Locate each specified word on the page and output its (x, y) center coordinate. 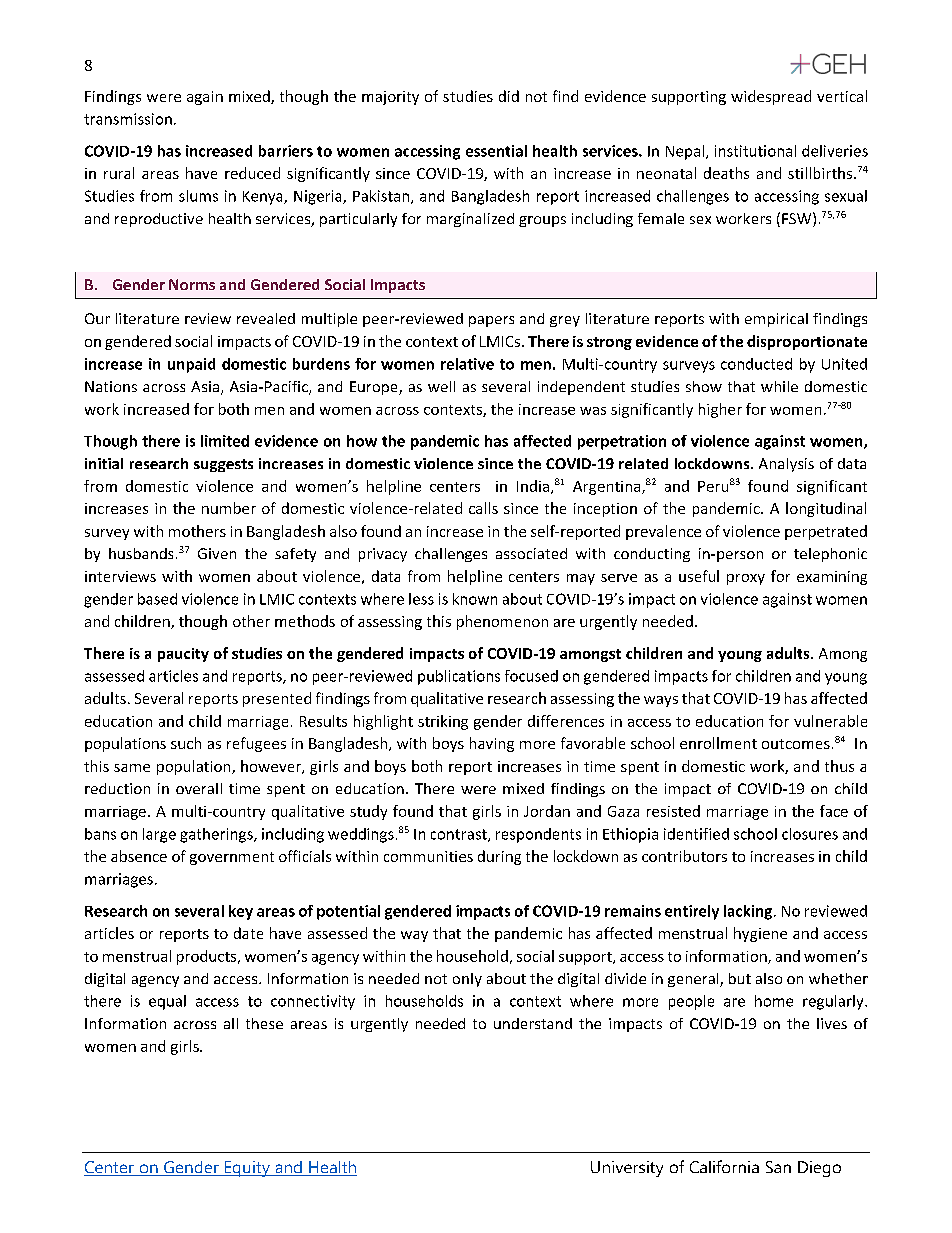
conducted (756, 364)
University (627, 1169)
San (778, 1167)
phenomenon (502, 622)
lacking (748, 912)
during (499, 857)
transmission (128, 119)
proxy (746, 579)
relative (467, 364)
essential (496, 151)
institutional (755, 151)
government (232, 858)
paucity (183, 655)
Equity (247, 1169)
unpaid (191, 365)
